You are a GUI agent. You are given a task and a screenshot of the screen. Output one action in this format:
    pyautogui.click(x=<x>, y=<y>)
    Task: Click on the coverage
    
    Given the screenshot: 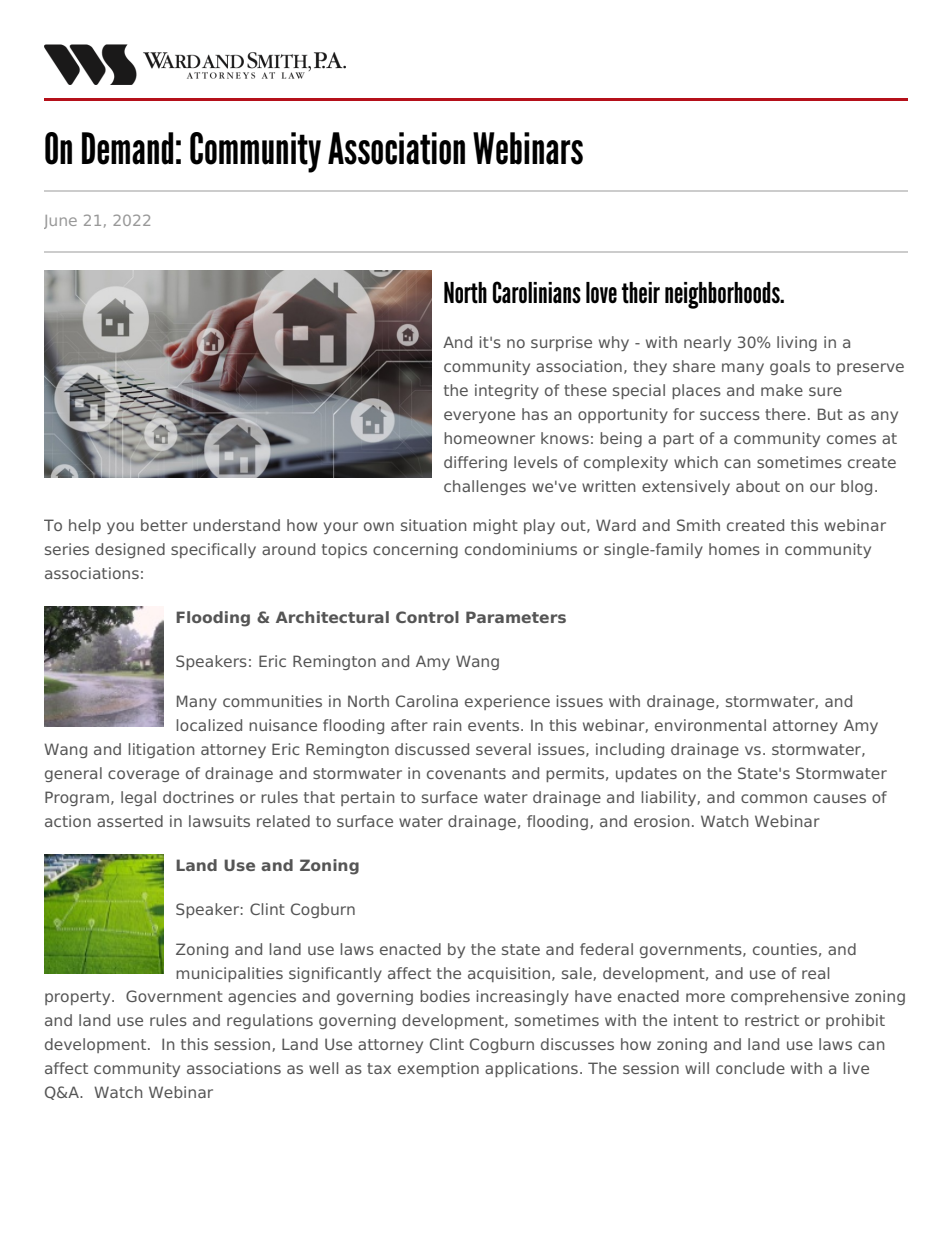 What is the action you would take?
    pyautogui.click(x=143, y=776)
